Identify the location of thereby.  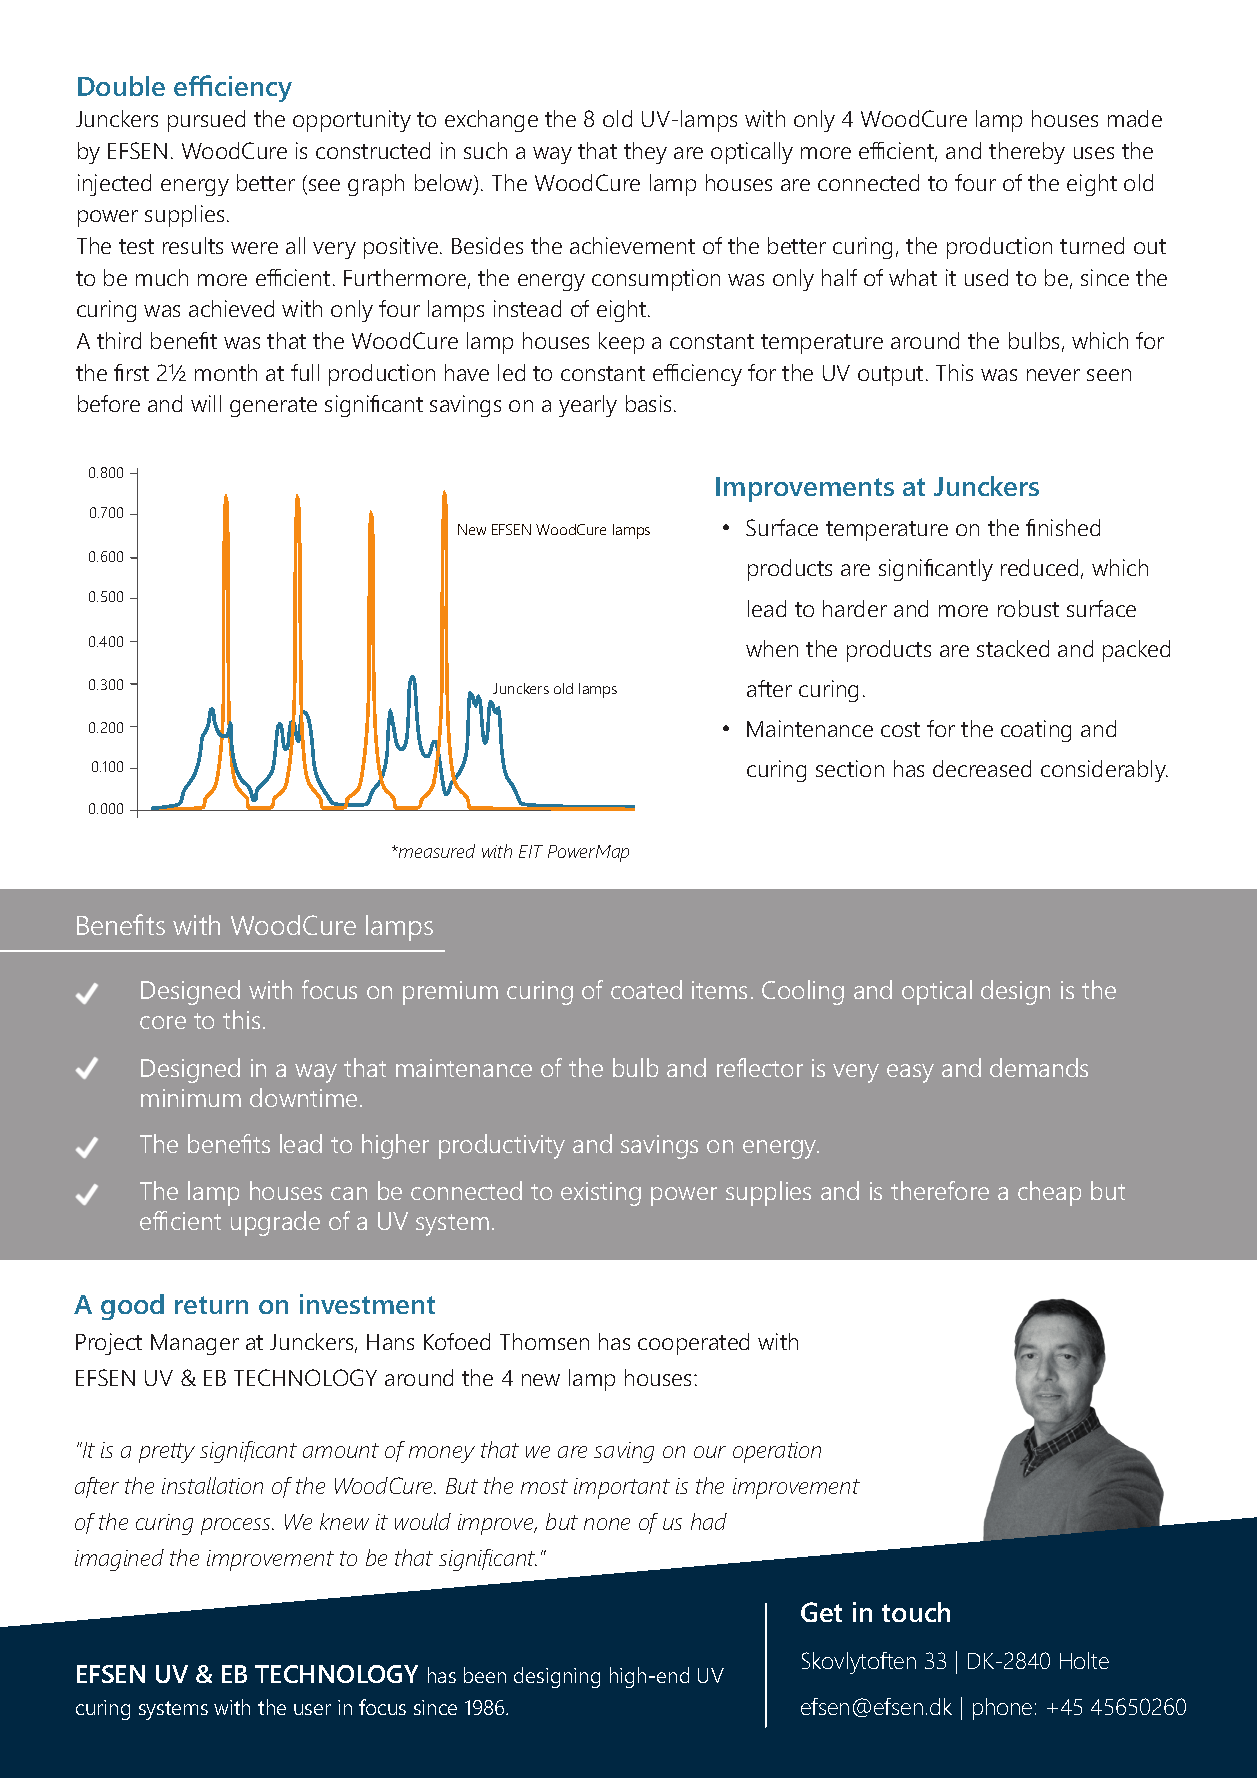
(1027, 153).
